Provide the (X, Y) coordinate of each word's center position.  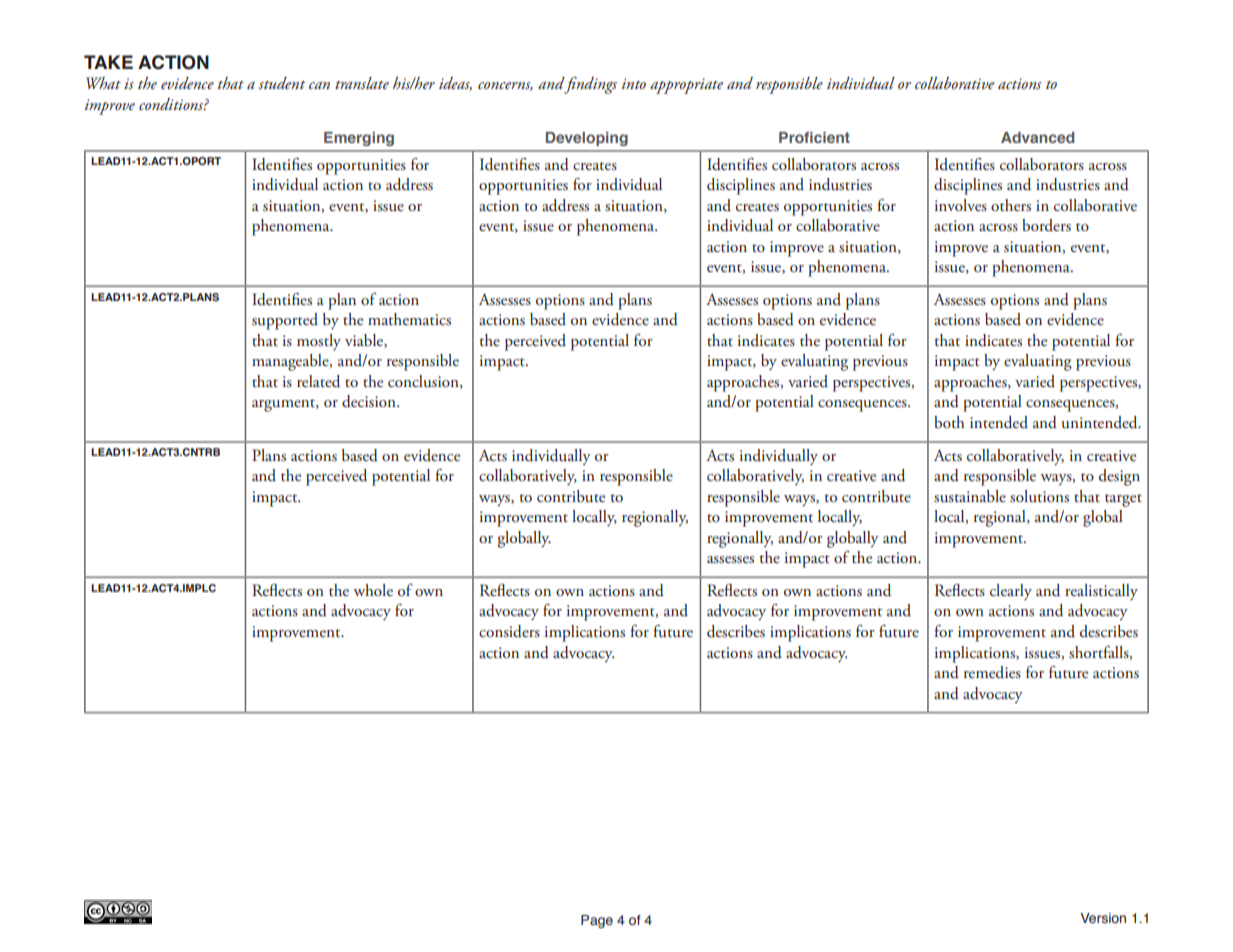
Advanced (1038, 137)
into (634, 83)
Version (1103, 918)
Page (597, 921)
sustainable (970, 496)
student (282, 83)
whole (373, 590)
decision (370, 401)
